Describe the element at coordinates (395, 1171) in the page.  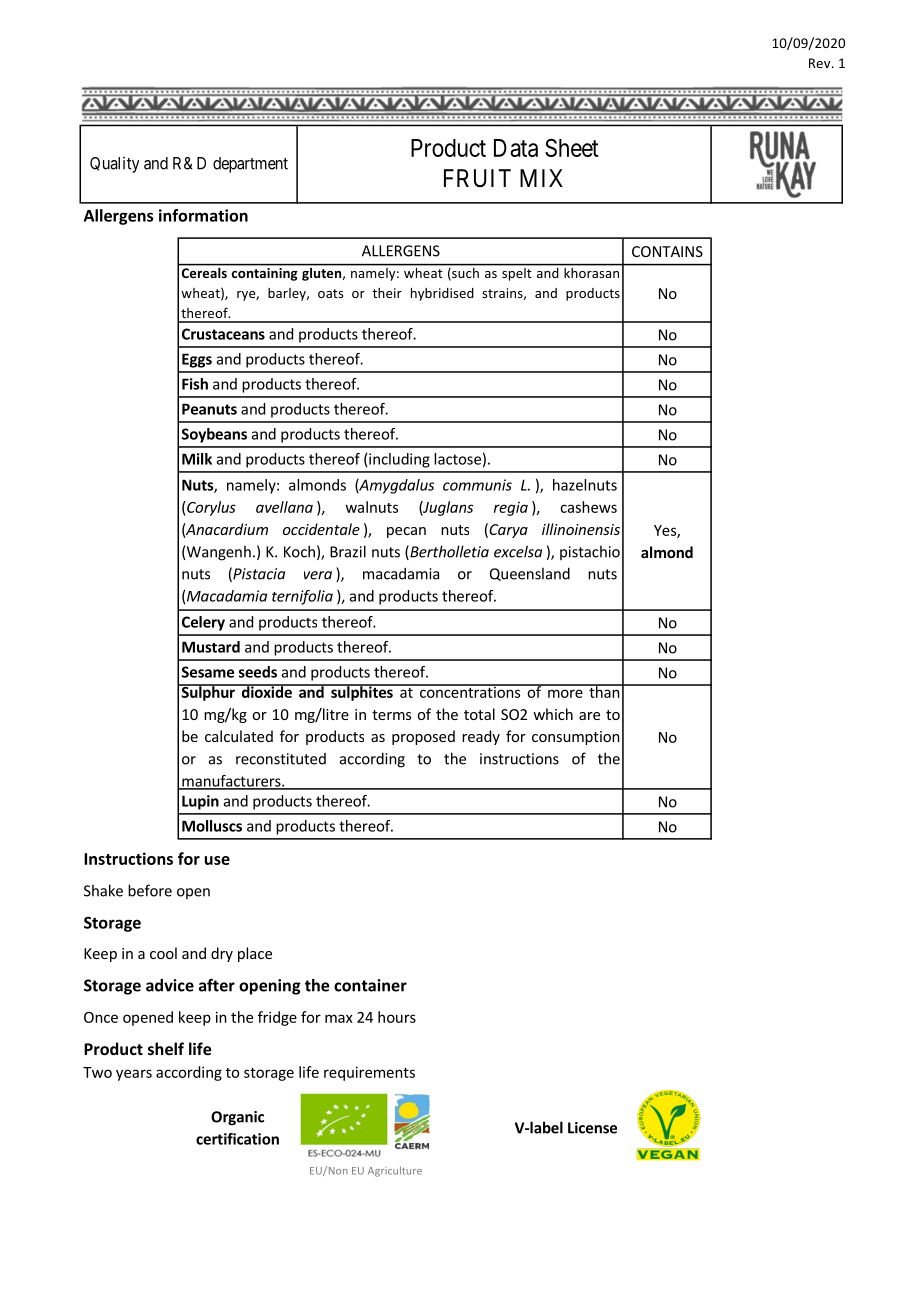
I see `Agriculture` at that location.
